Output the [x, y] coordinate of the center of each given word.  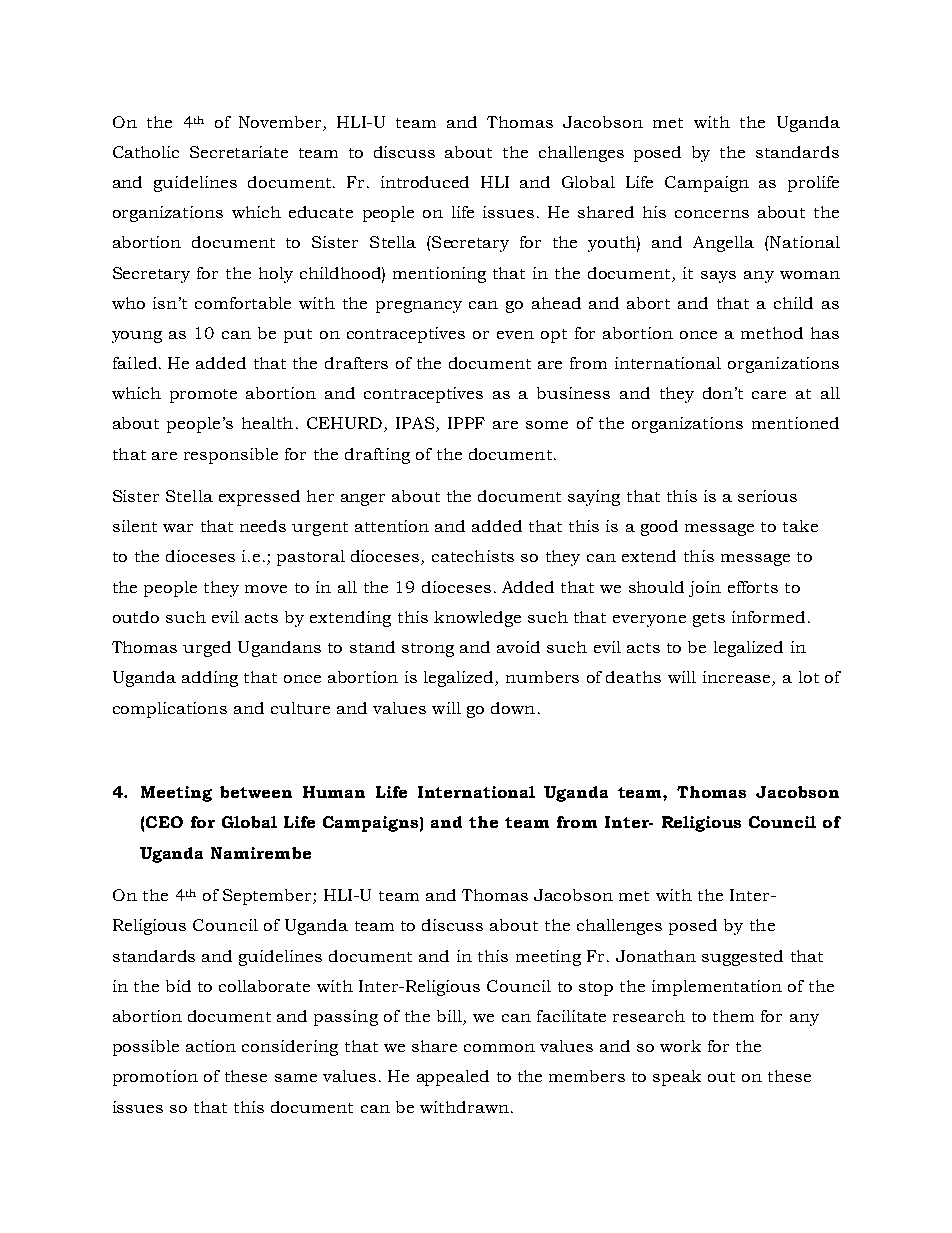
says [718, 277]
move [266, 589]
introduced [425, 182]
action [211, 1046]
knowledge [477, 619]
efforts [753, 587]
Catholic [146, 152]
